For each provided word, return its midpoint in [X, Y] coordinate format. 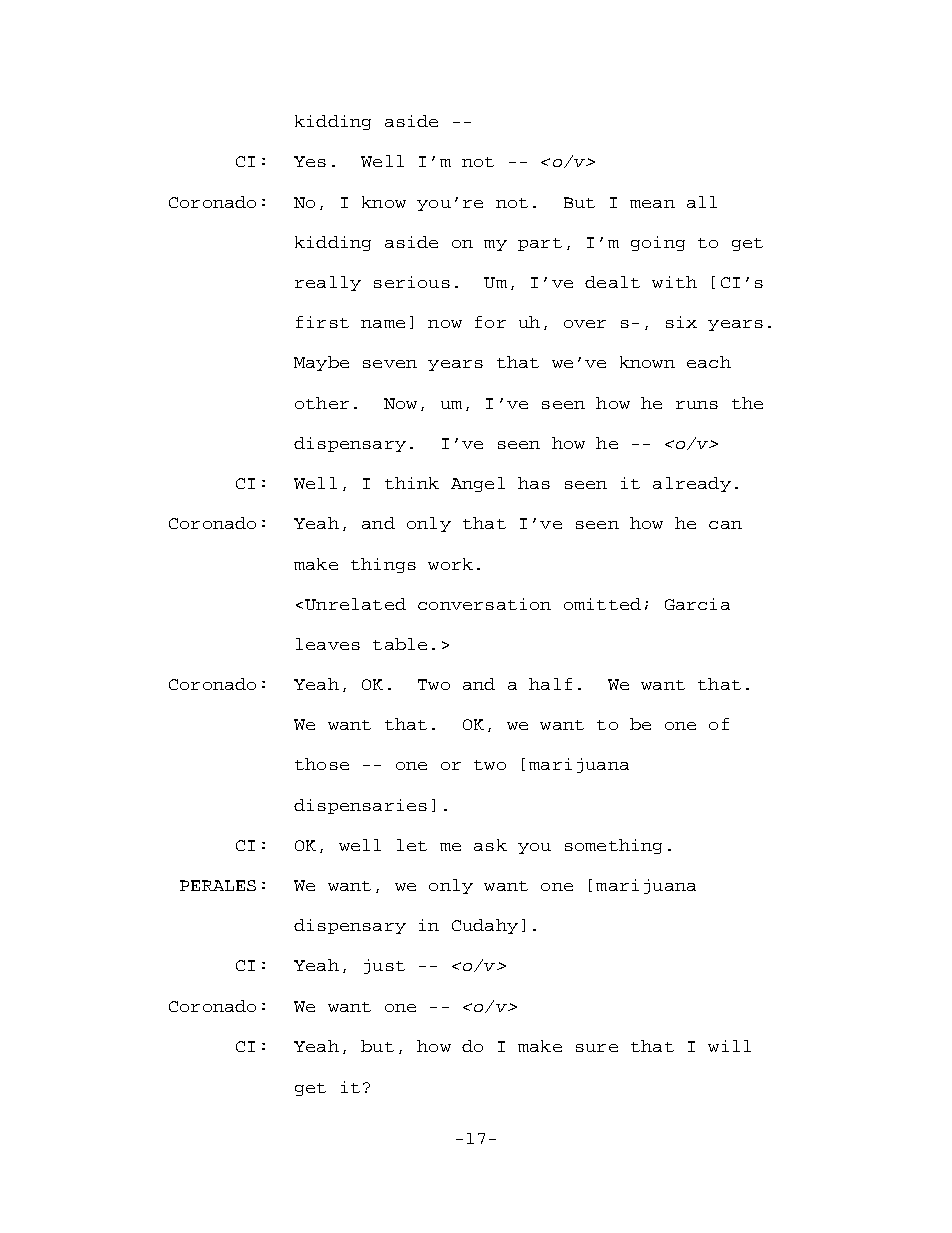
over [585, 324]
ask [490, 845]
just [384, 966]
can [725, 525]
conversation [484, 604]
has [534, 483]
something [613, 846]
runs [697, 405]
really [328, 283]
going [658, 243]
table [400, 644]
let [412, 845]
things [383, 565]
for [490, 322]
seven [390, 364]
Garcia [697, 604]
